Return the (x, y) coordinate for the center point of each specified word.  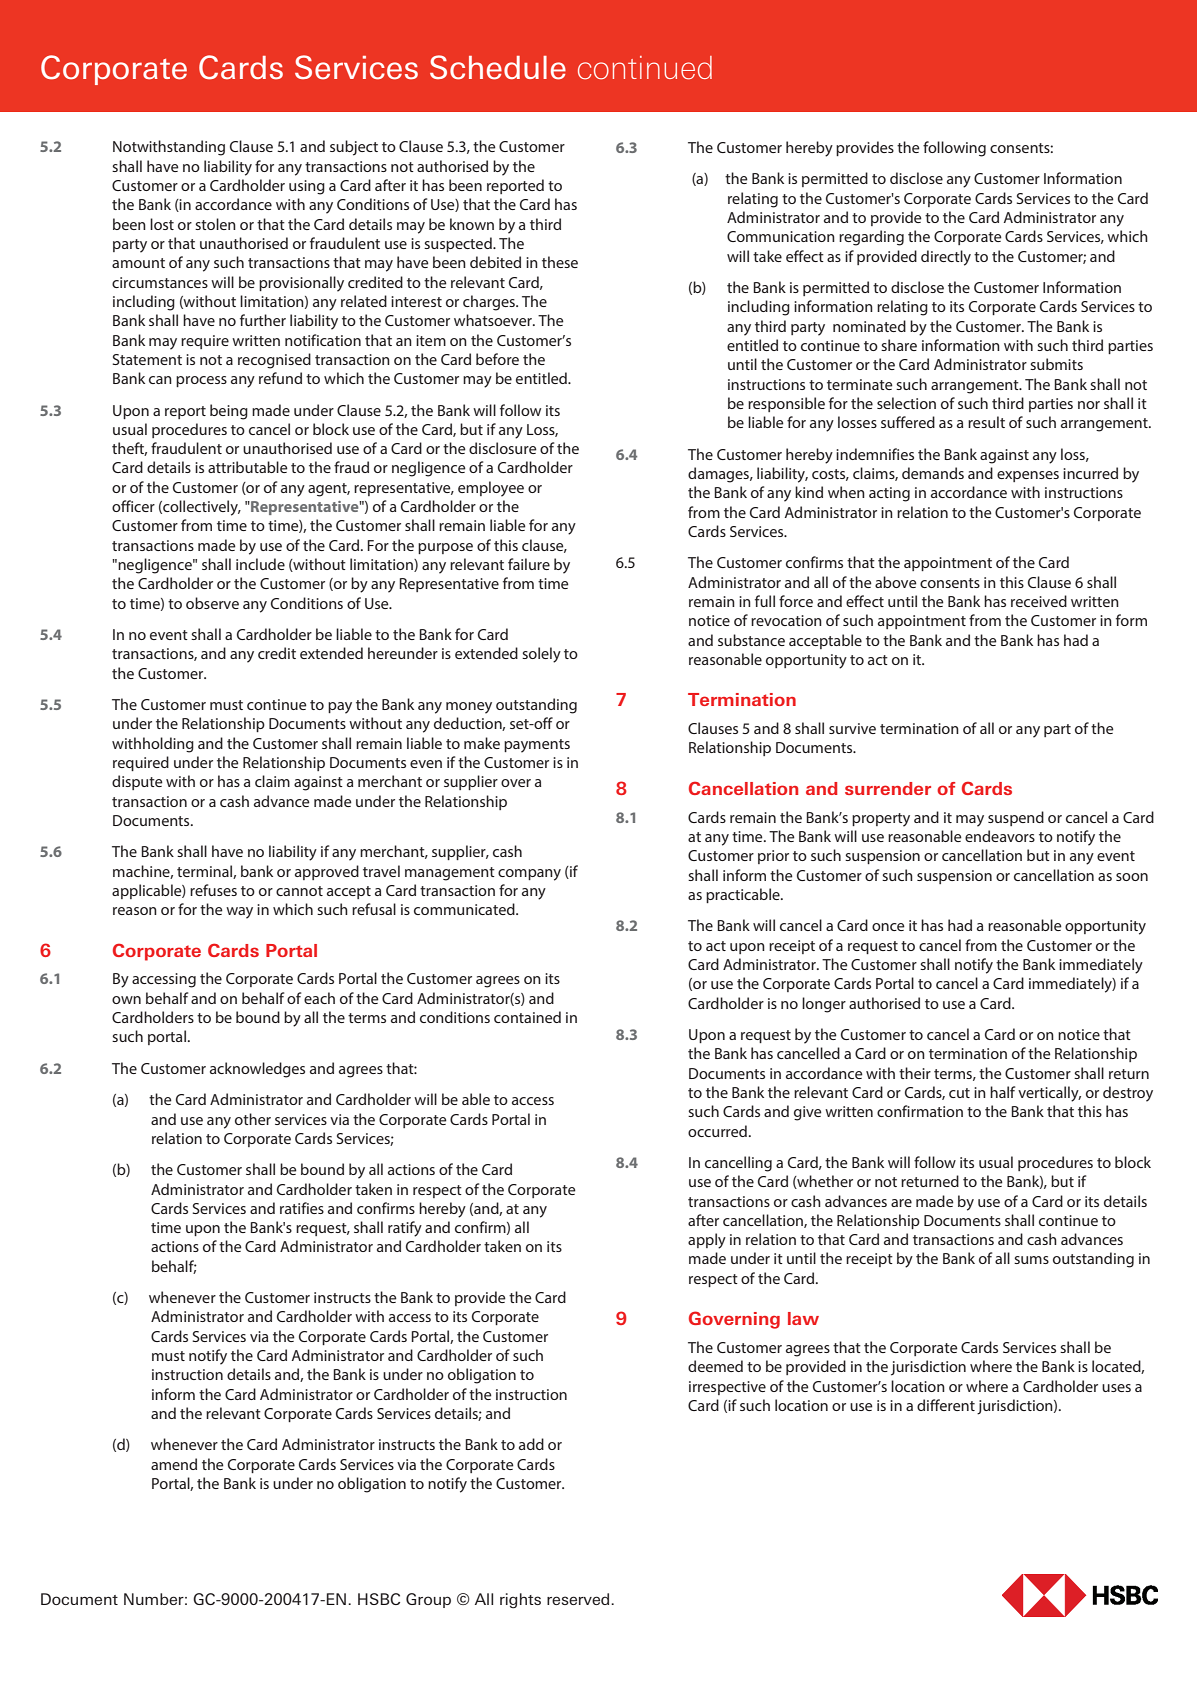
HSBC (379, 1599)
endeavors (1000, 836)
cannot (299, 891)
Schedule (498, 67)
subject (354, 148)
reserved (579, 1599)
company (529, 875)
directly (946, 258)
